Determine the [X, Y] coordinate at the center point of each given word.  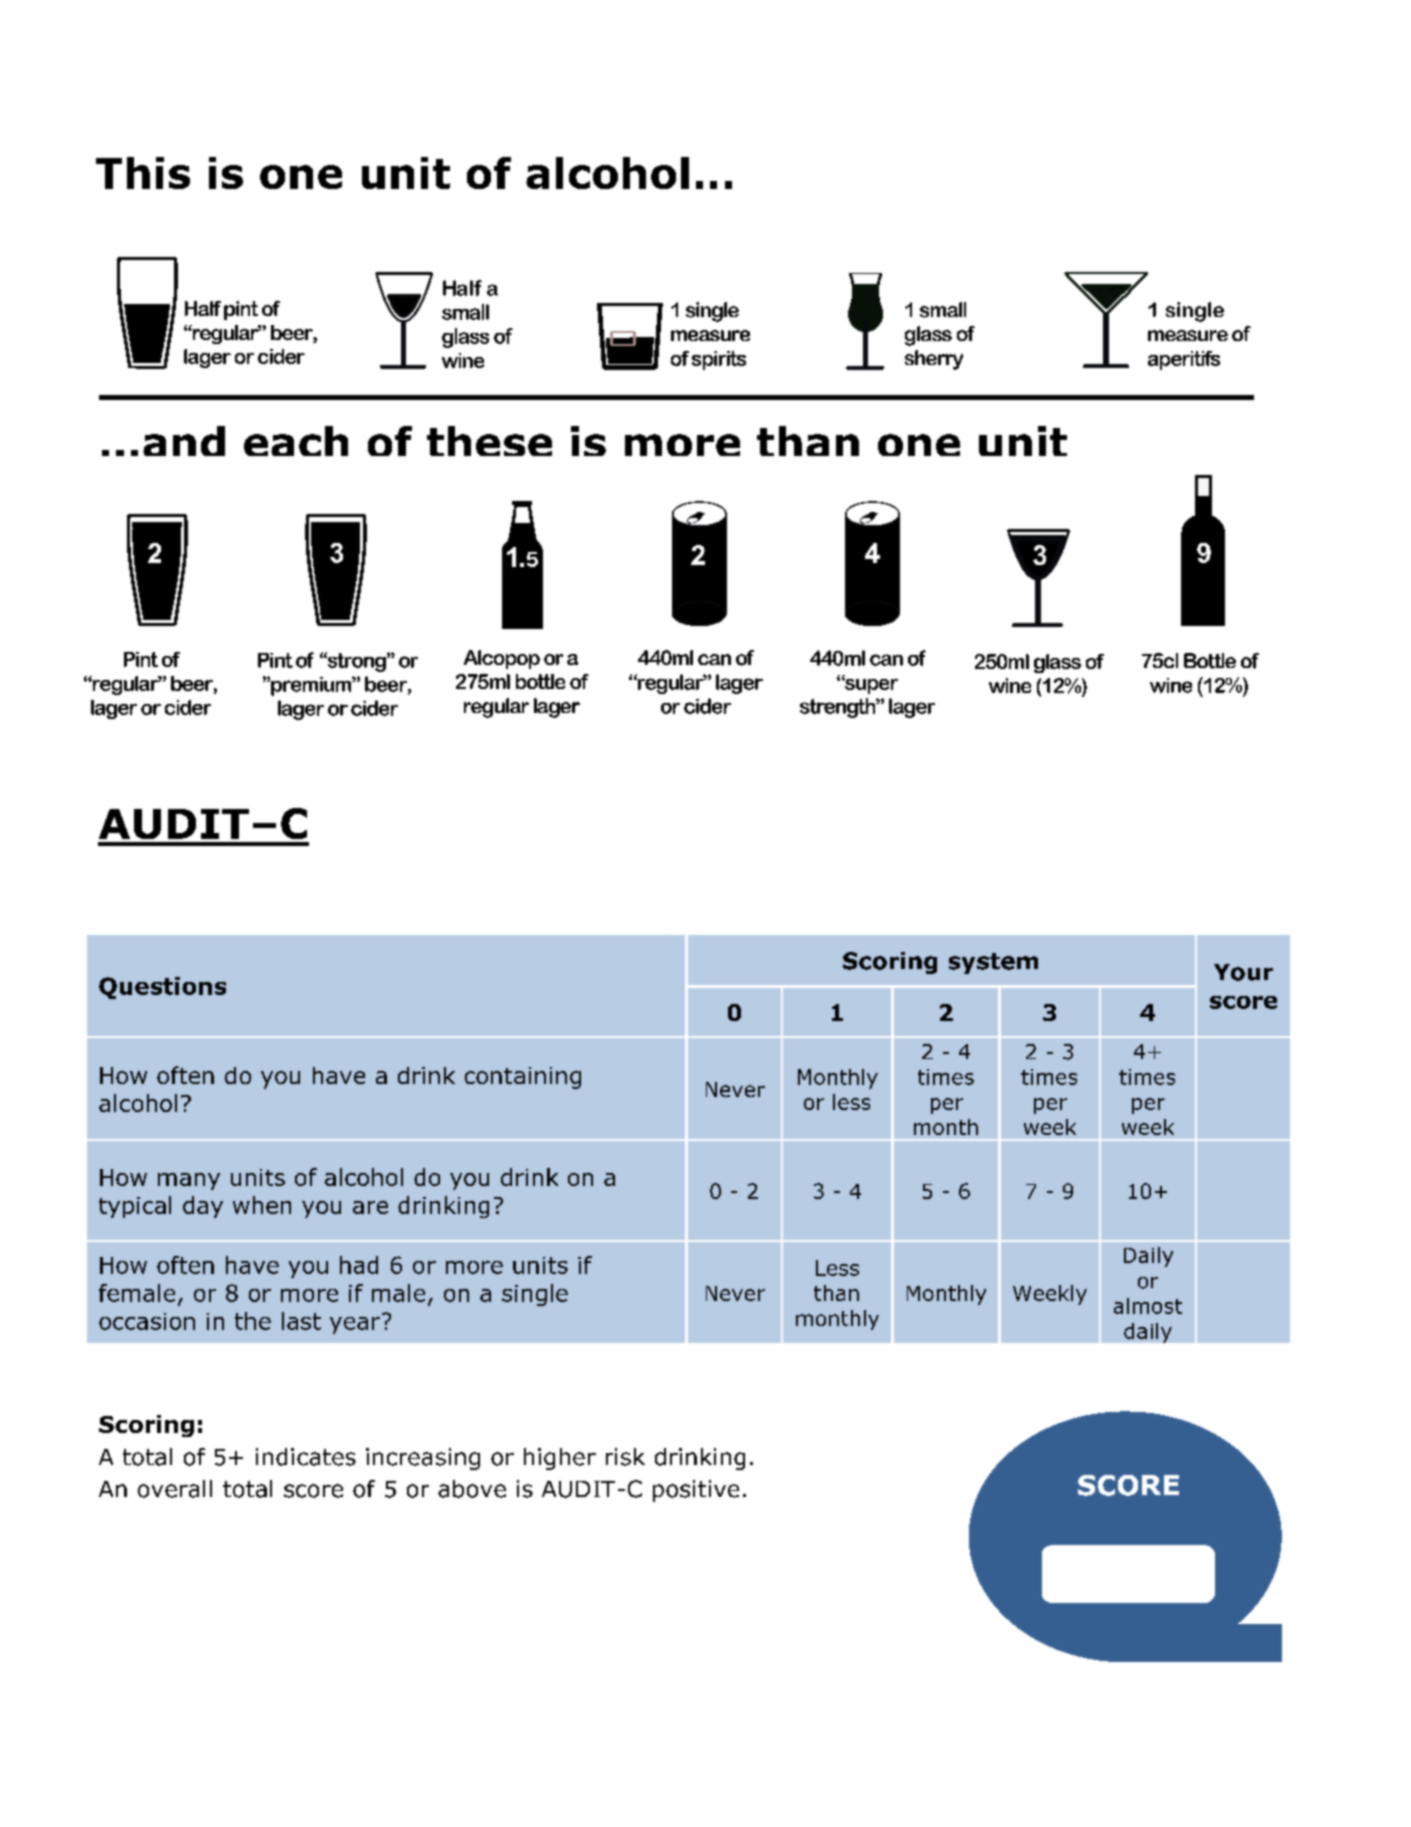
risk [625, 1457]
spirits [719, 360]
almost [1148, 1306]
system [993, 963]
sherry [934, 360]
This [143, 173]
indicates [306, 1457]
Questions [162, 988]
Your [1243, 972]
